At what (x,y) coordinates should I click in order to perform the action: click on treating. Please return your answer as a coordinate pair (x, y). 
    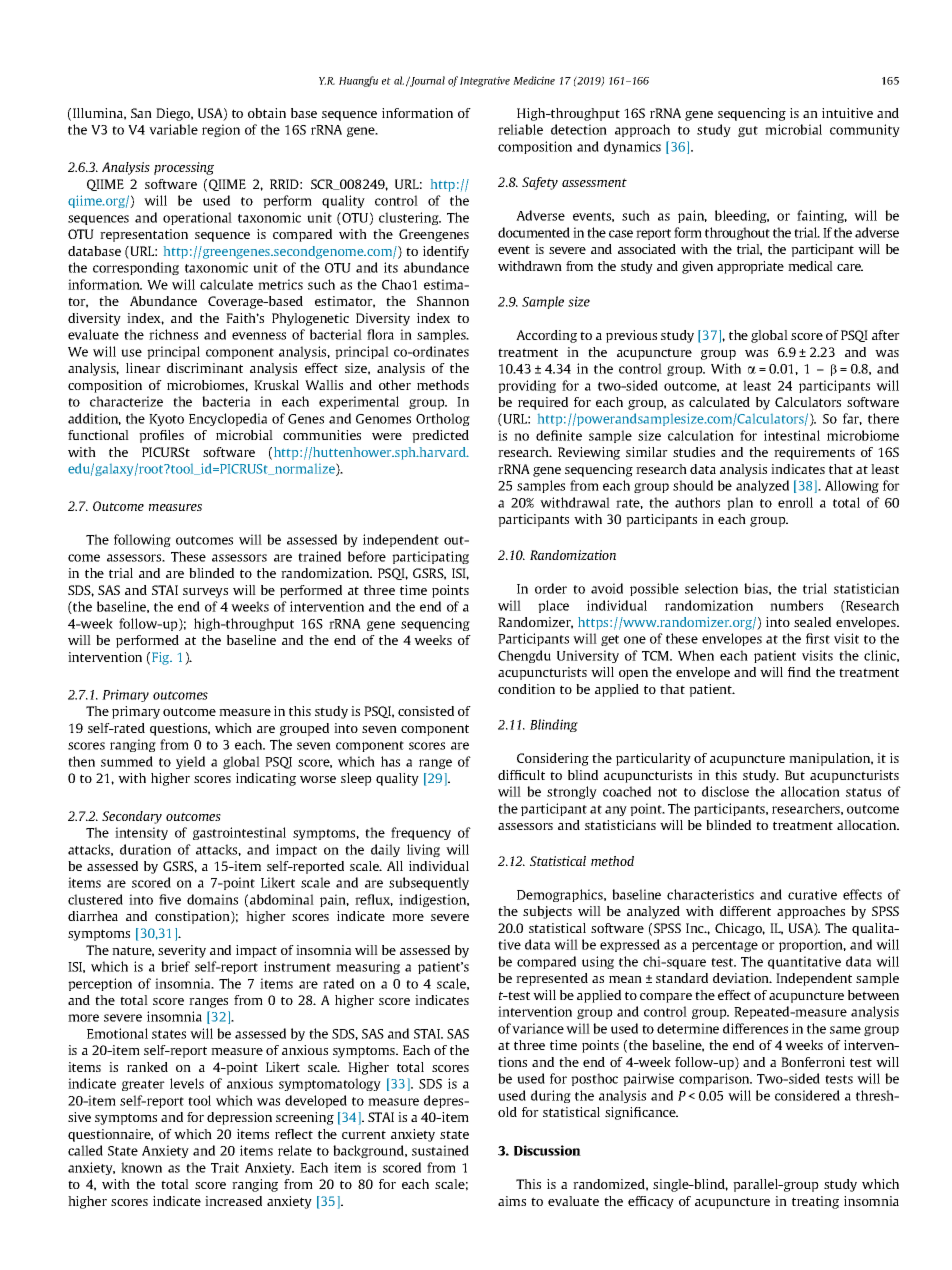
    Looking at the image, I should click on (815, 1202).
